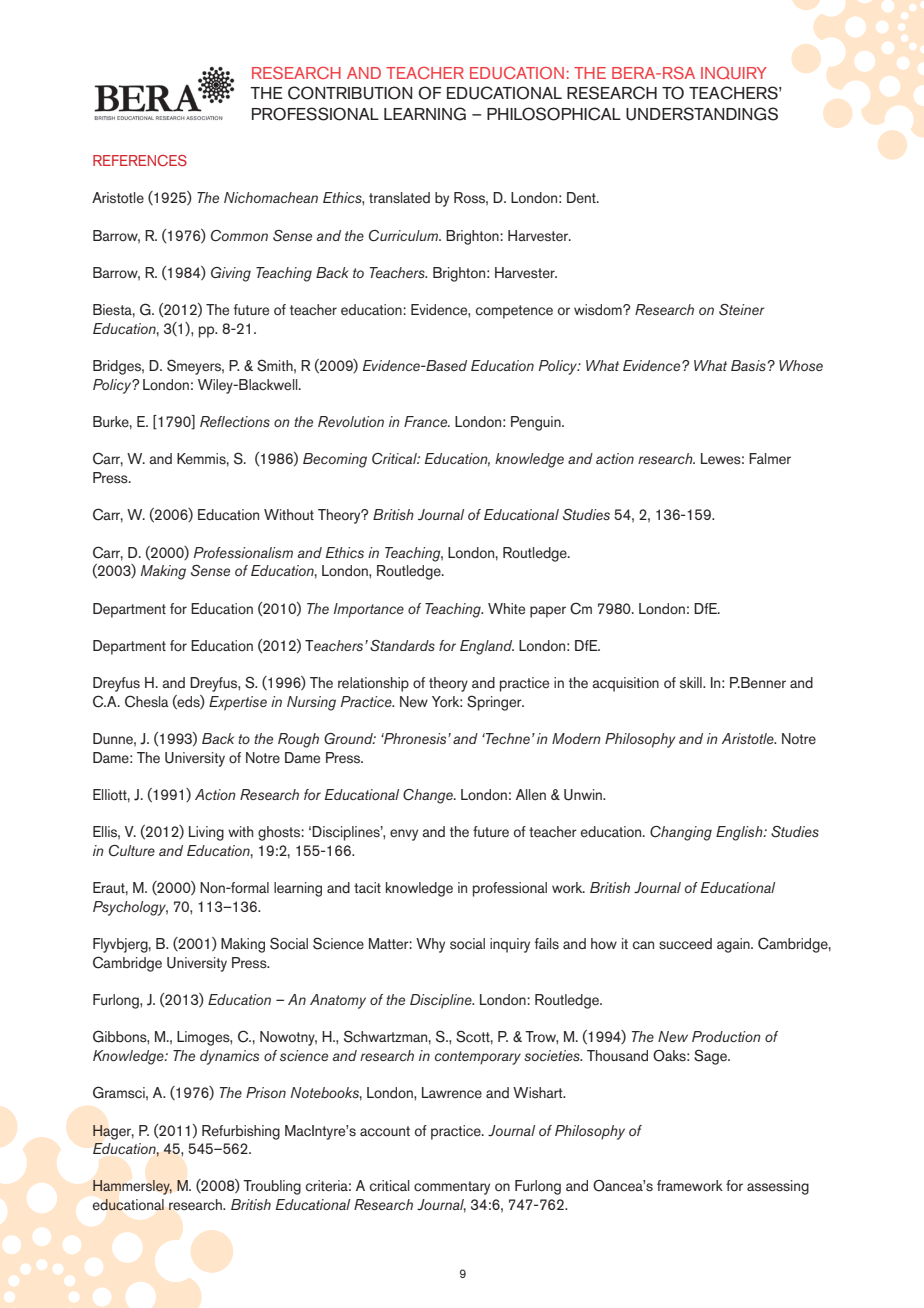  What do you see at coordinates (740, 833) in the screenshot?
I see `English` at bounding box center [740, 833].
